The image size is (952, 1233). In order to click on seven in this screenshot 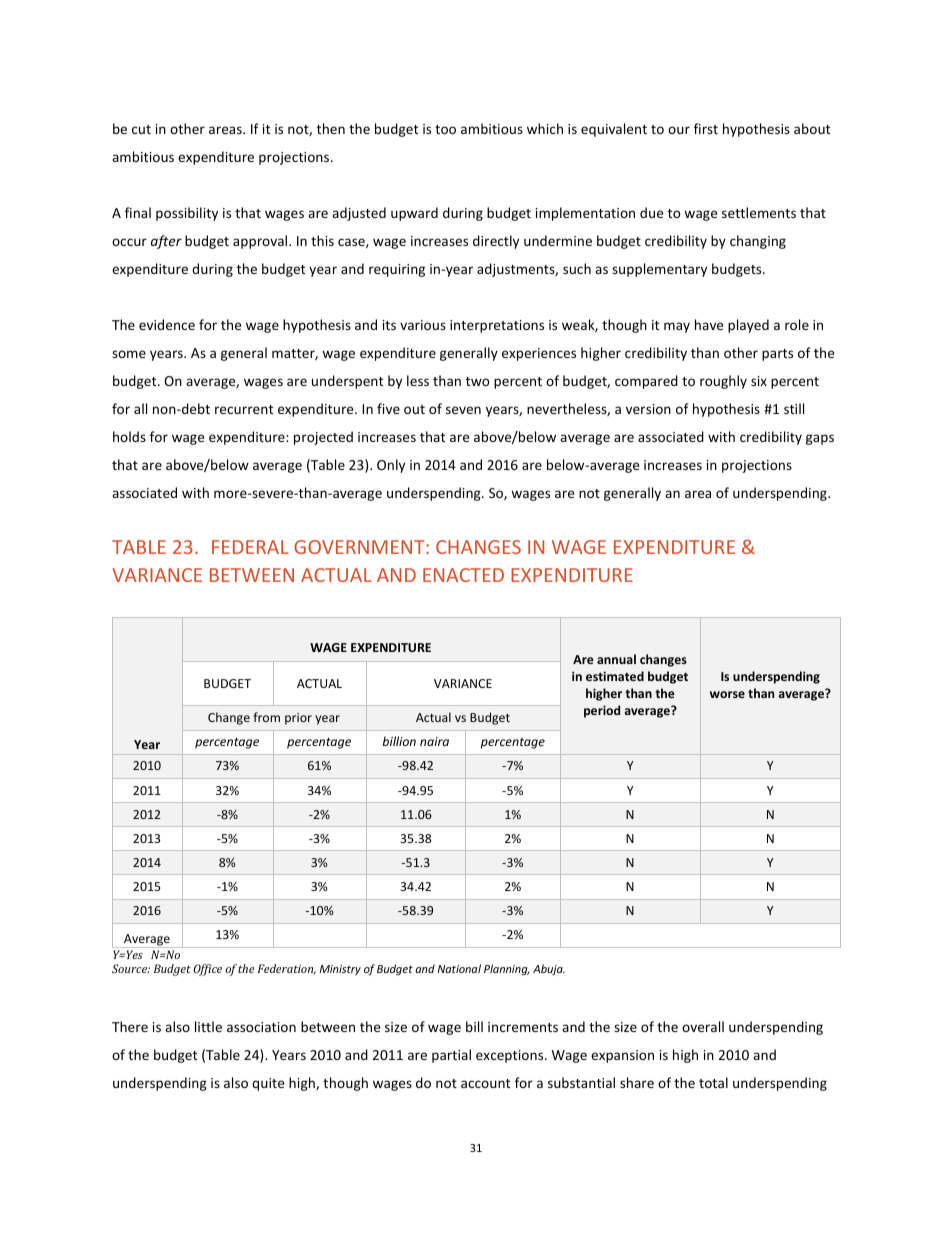, I will do `click(463, 410)`.
